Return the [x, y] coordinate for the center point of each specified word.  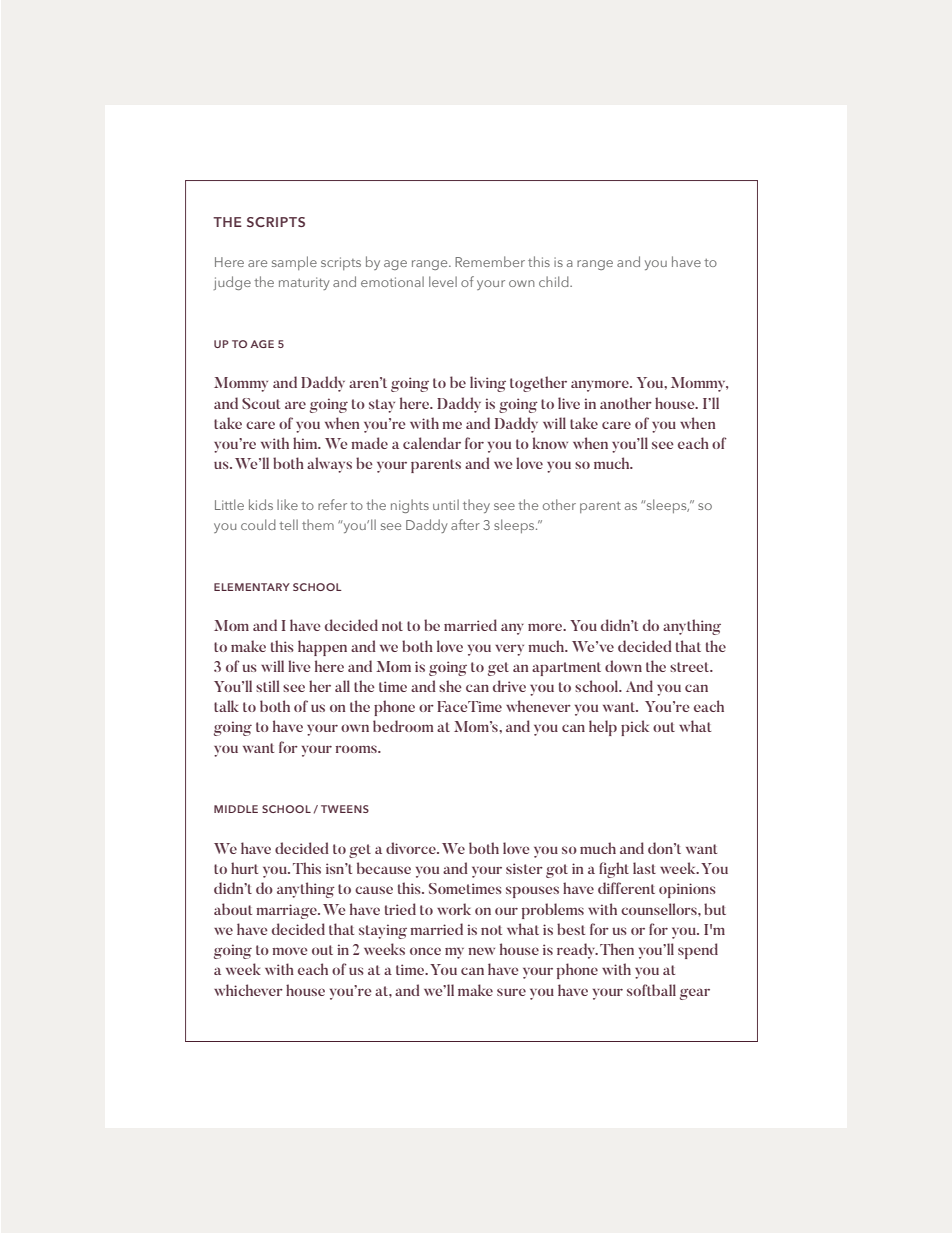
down [623, 666]
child [555, 281]
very [509, 650]
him [306, 443]
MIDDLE [236, 809]
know [550, 443]
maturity [304, 283]
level [443, 281]
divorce [412, 848]
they [476, 506]
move [290, 951]
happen [322, 648]
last [644, 868]
